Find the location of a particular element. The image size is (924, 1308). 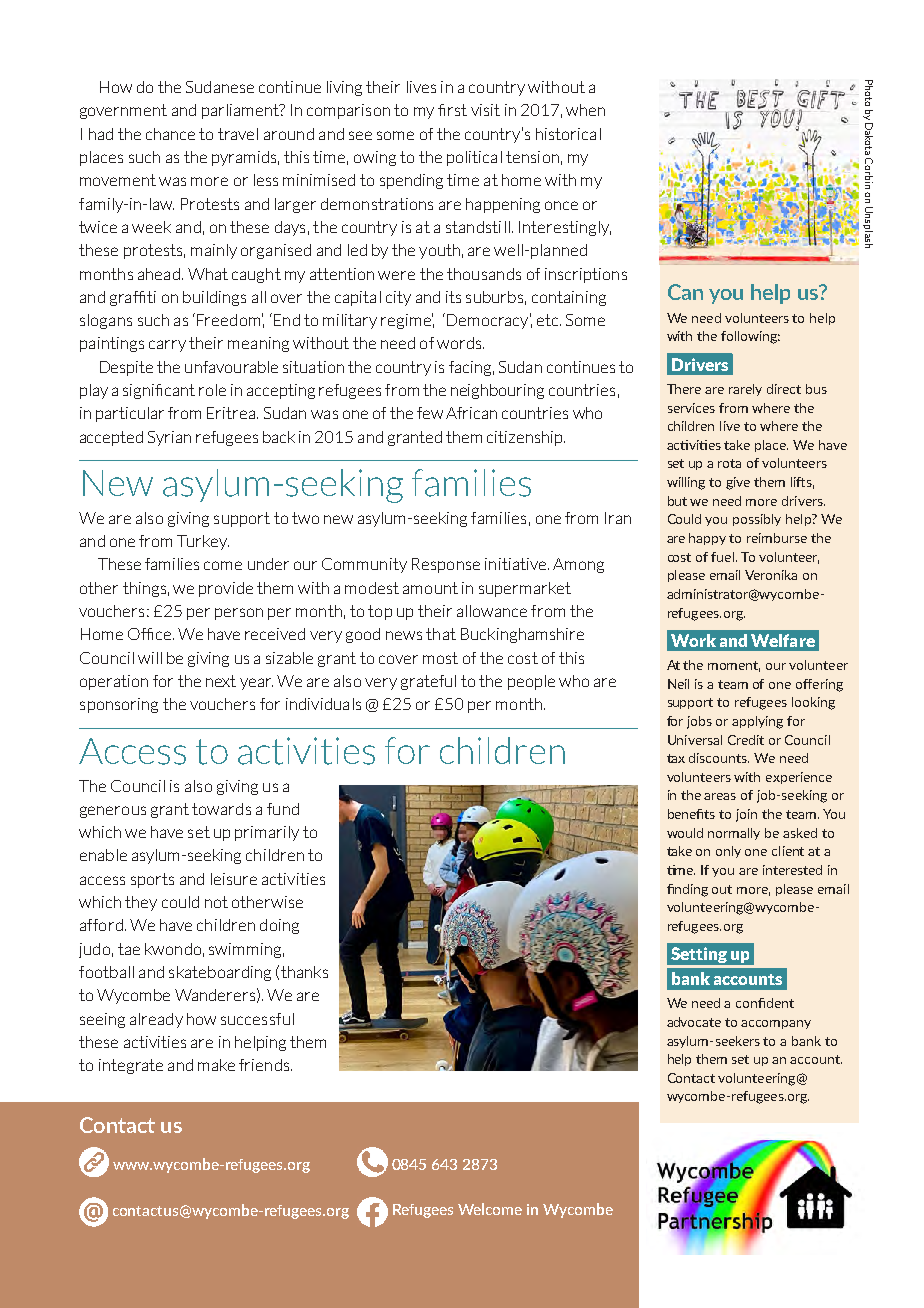

carry is located at coordinates (167, 346).
